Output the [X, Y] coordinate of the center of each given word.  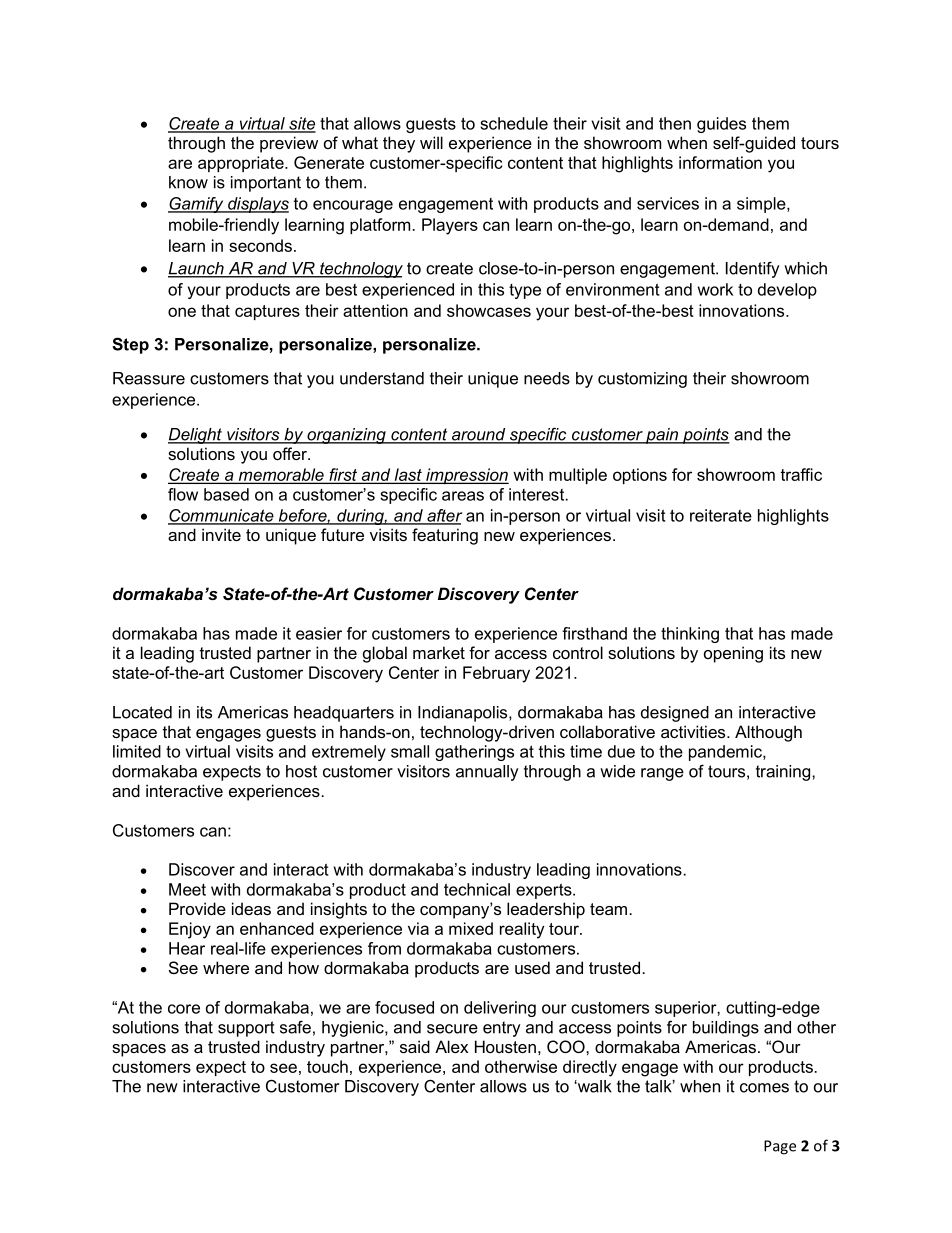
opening [733, 654]
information [720, 162]
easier [319, 633]
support [246, 1029]
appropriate [242, 164]
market [439, 652]
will [431, 142]
